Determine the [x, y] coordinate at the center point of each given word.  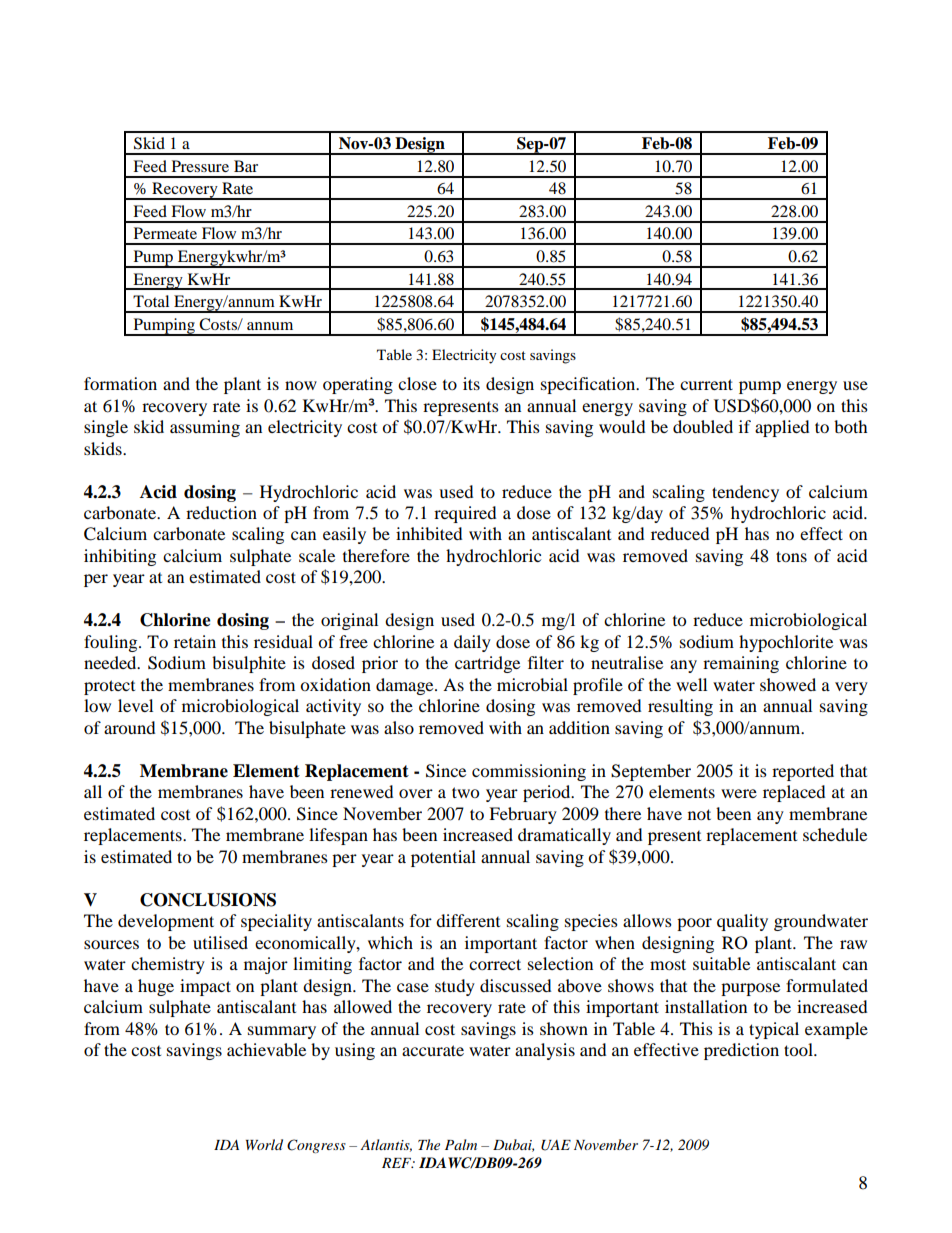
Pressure [200, 166]
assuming [205, 428]
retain [195, 641]
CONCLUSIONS [208, 900]
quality [742, 922]
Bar [246, 166]
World [264, 1144]
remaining [741, 664]
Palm [461, 1144]
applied [782, 428]
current [706, 384]
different [468, 920]
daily [472, 643]
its [471, 383]
